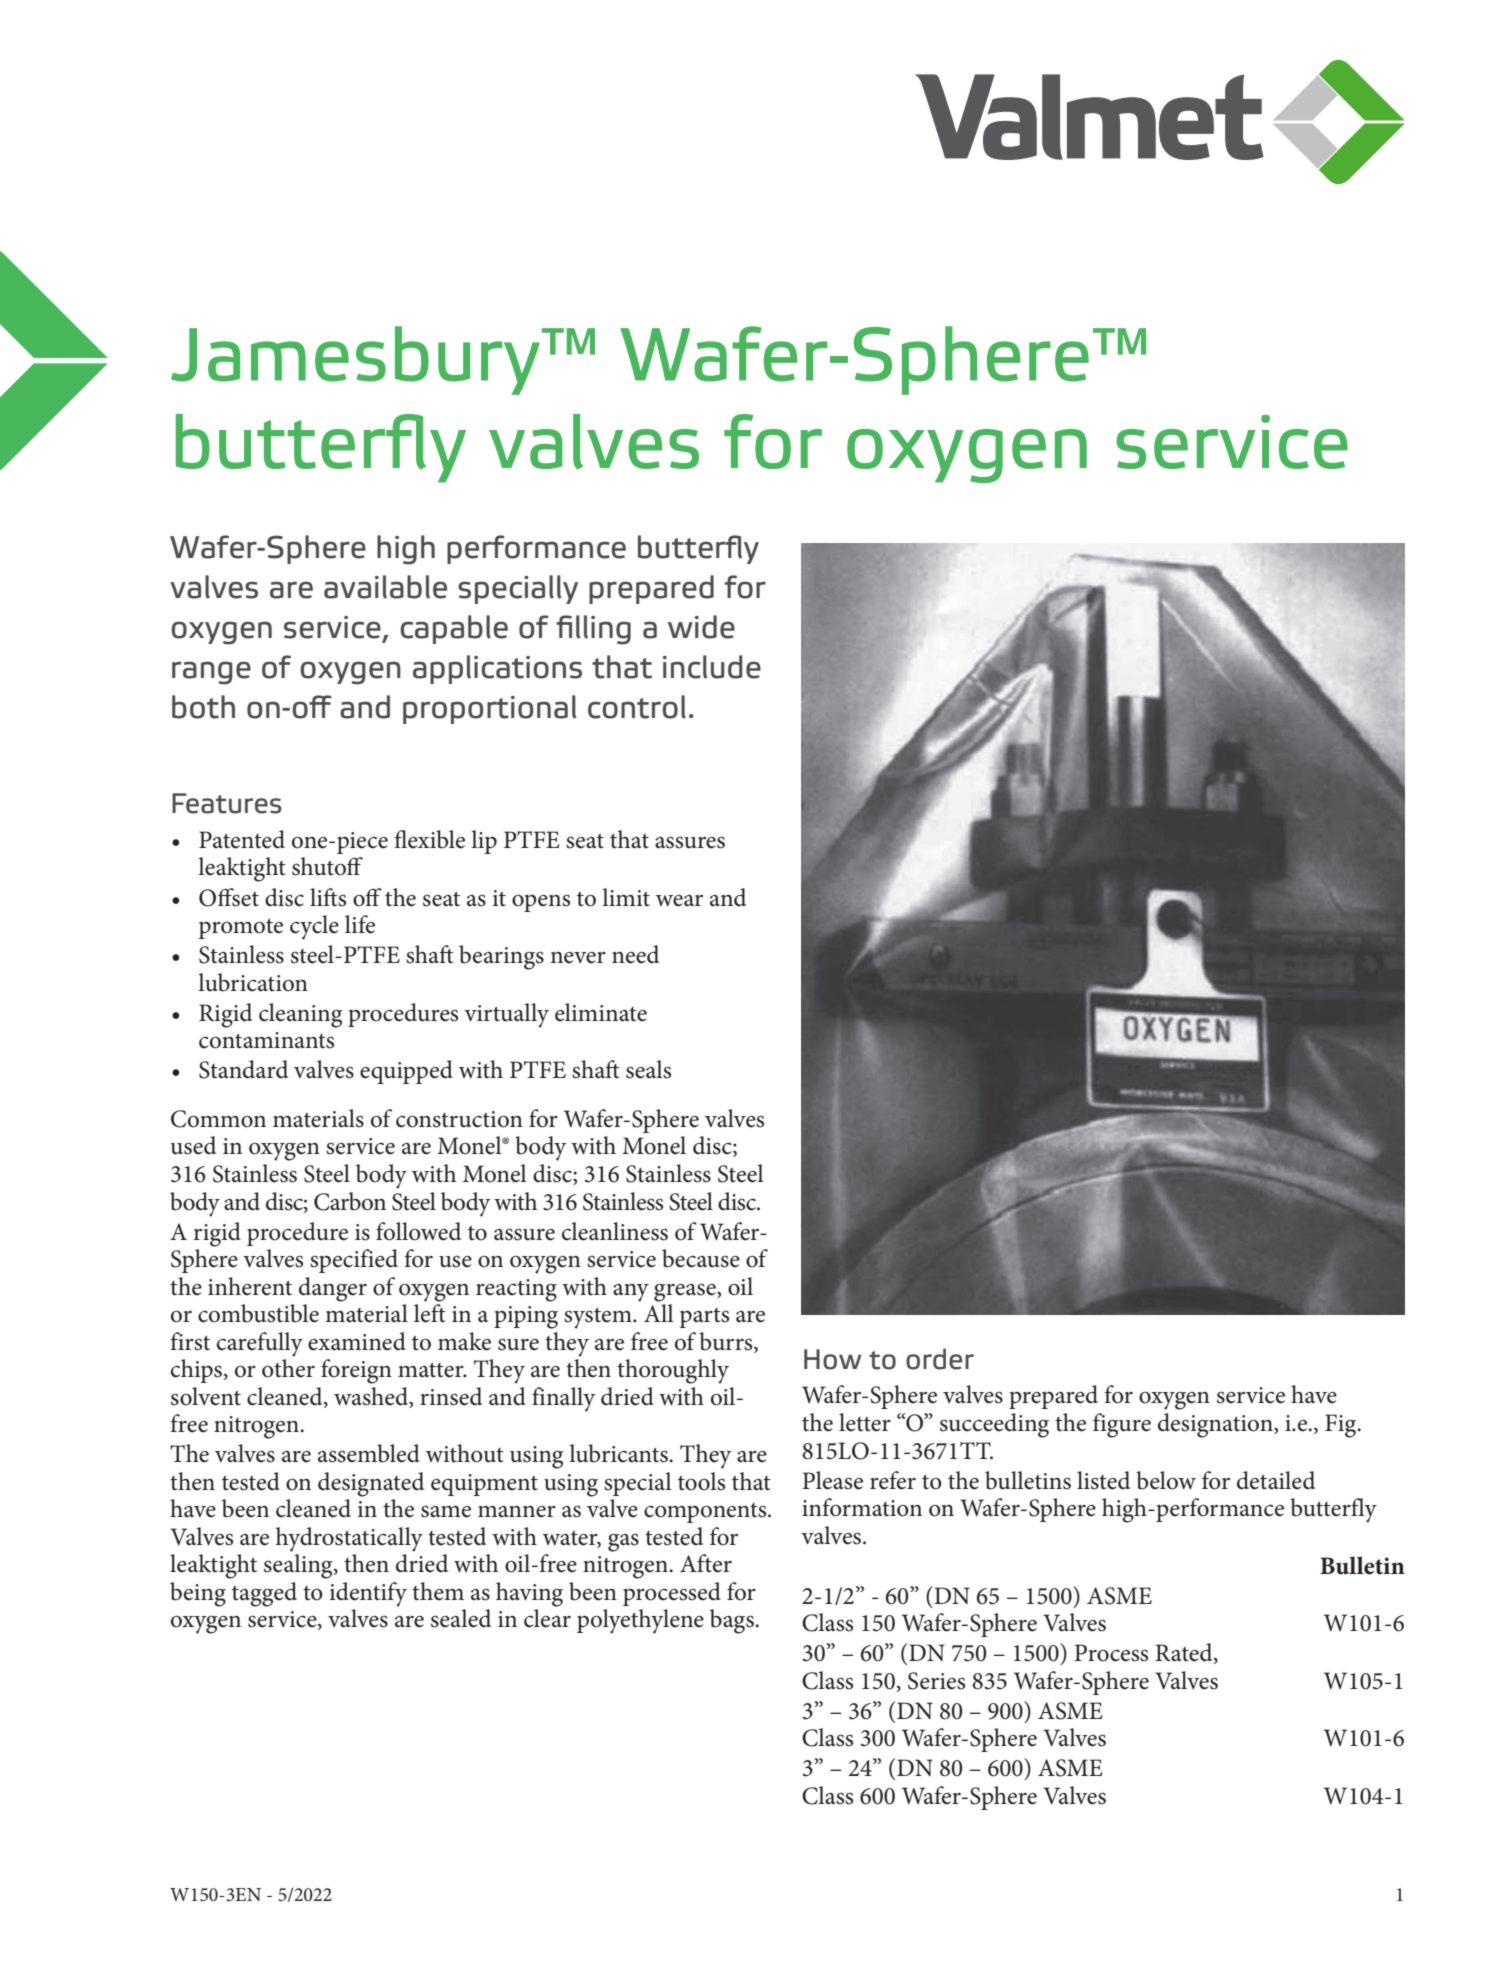 Image resolution: width=1490 pixels, height=1986 pixels. What do you see at coordinates (940, 1359) in the page?
I see `order` at bounding box center [940, 1359].
